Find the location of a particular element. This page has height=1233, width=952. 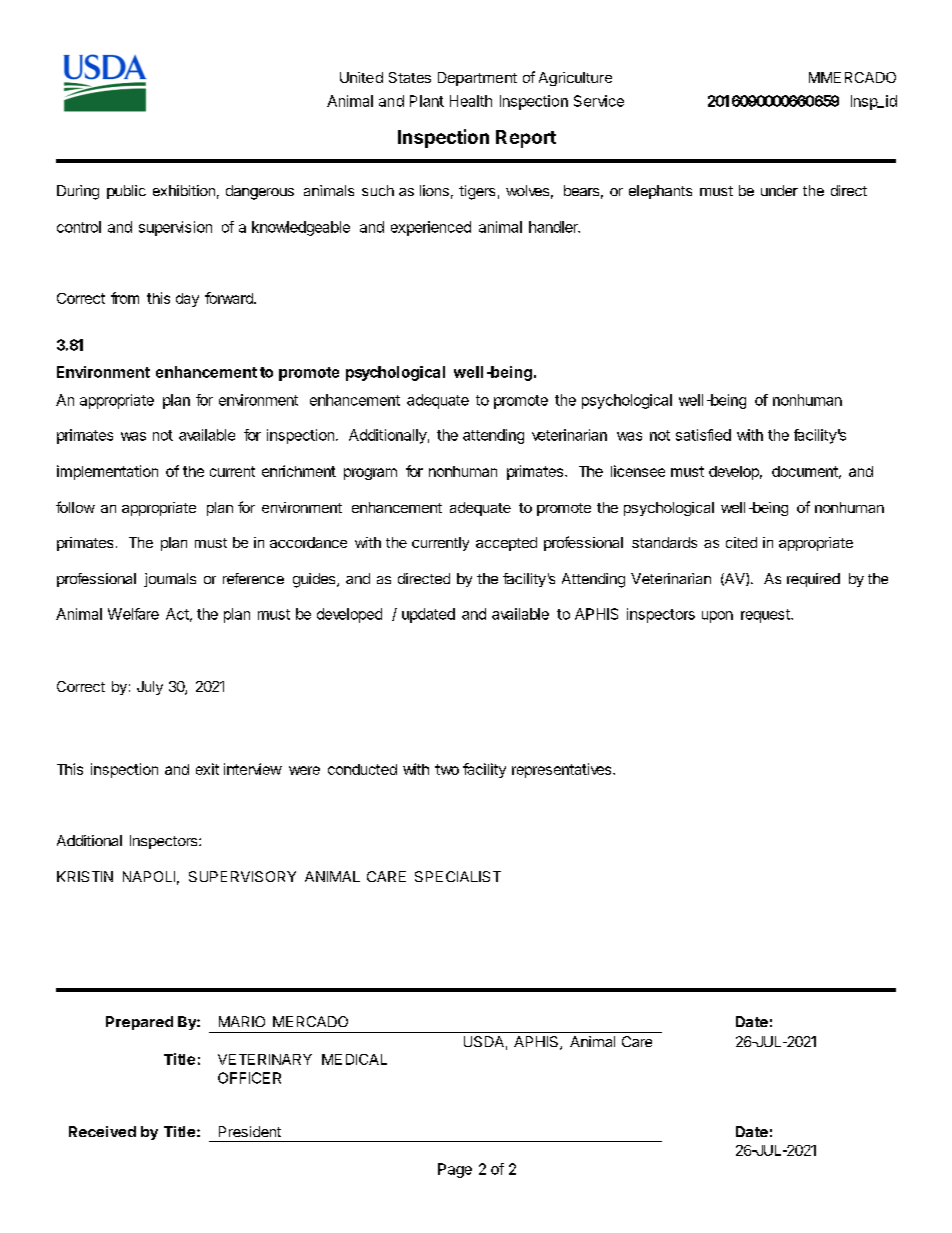

representatives is located at coordinates (563, 770).
